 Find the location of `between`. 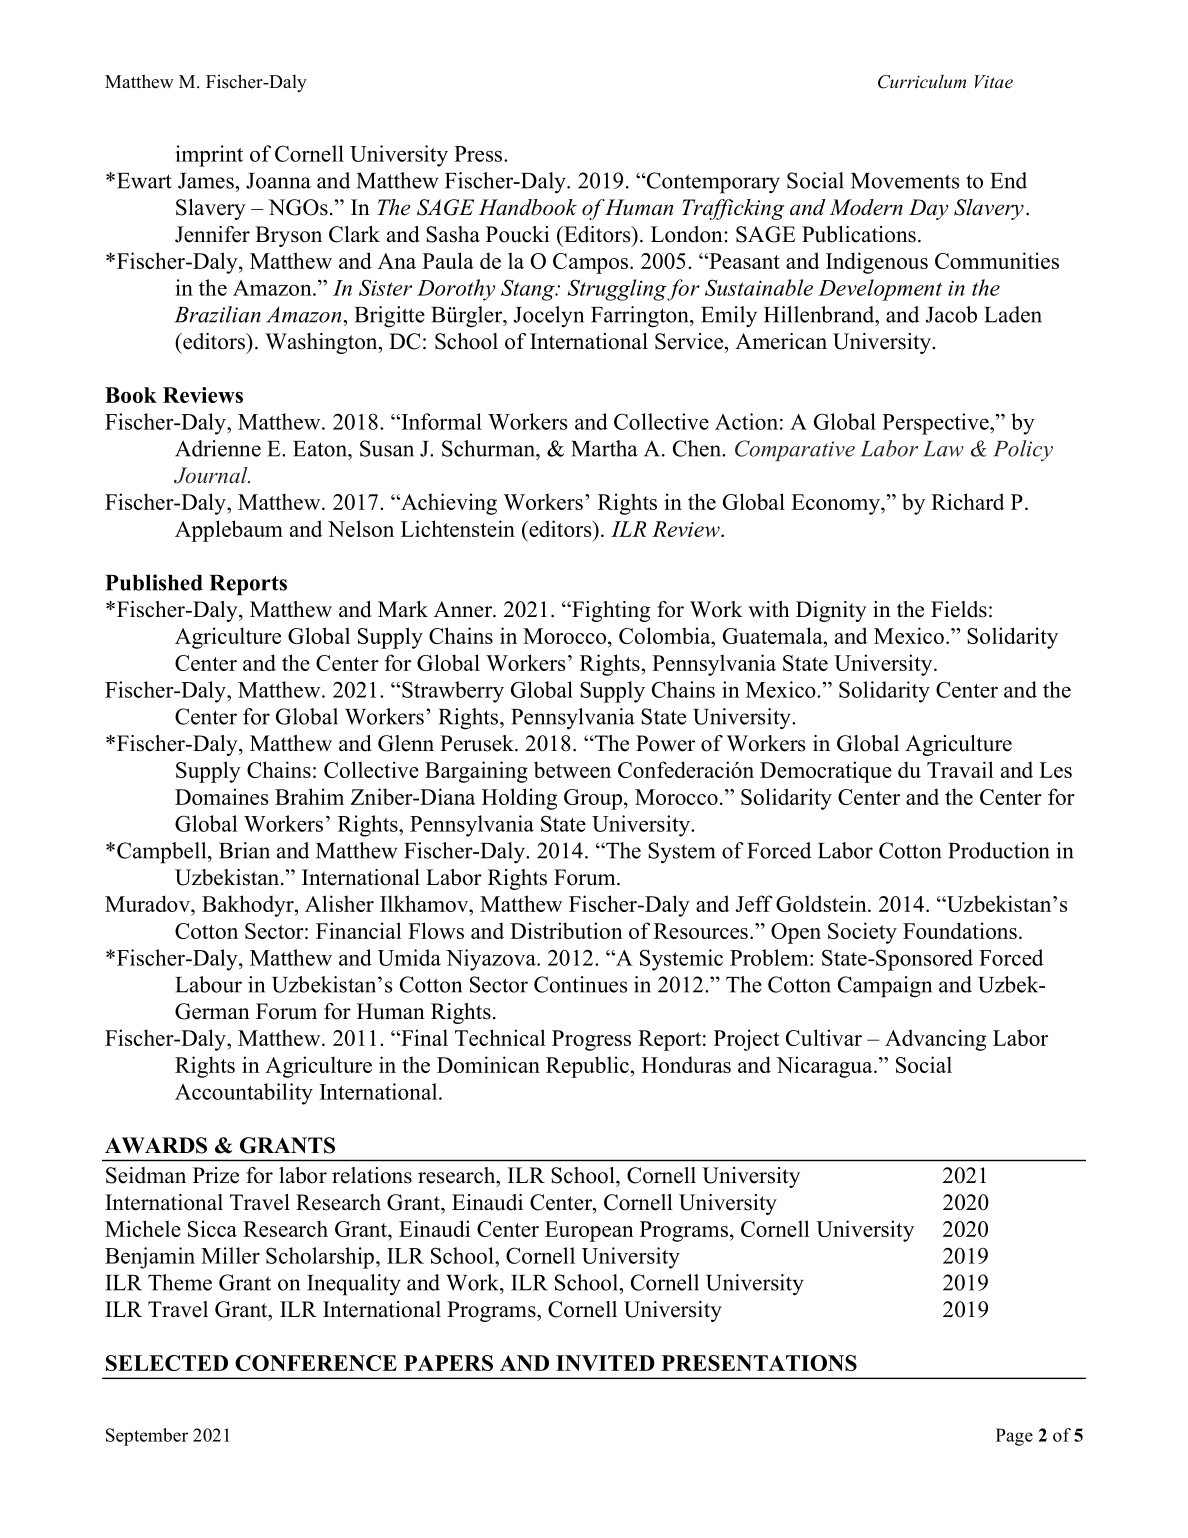

between is located at coordinates (572, 769).
